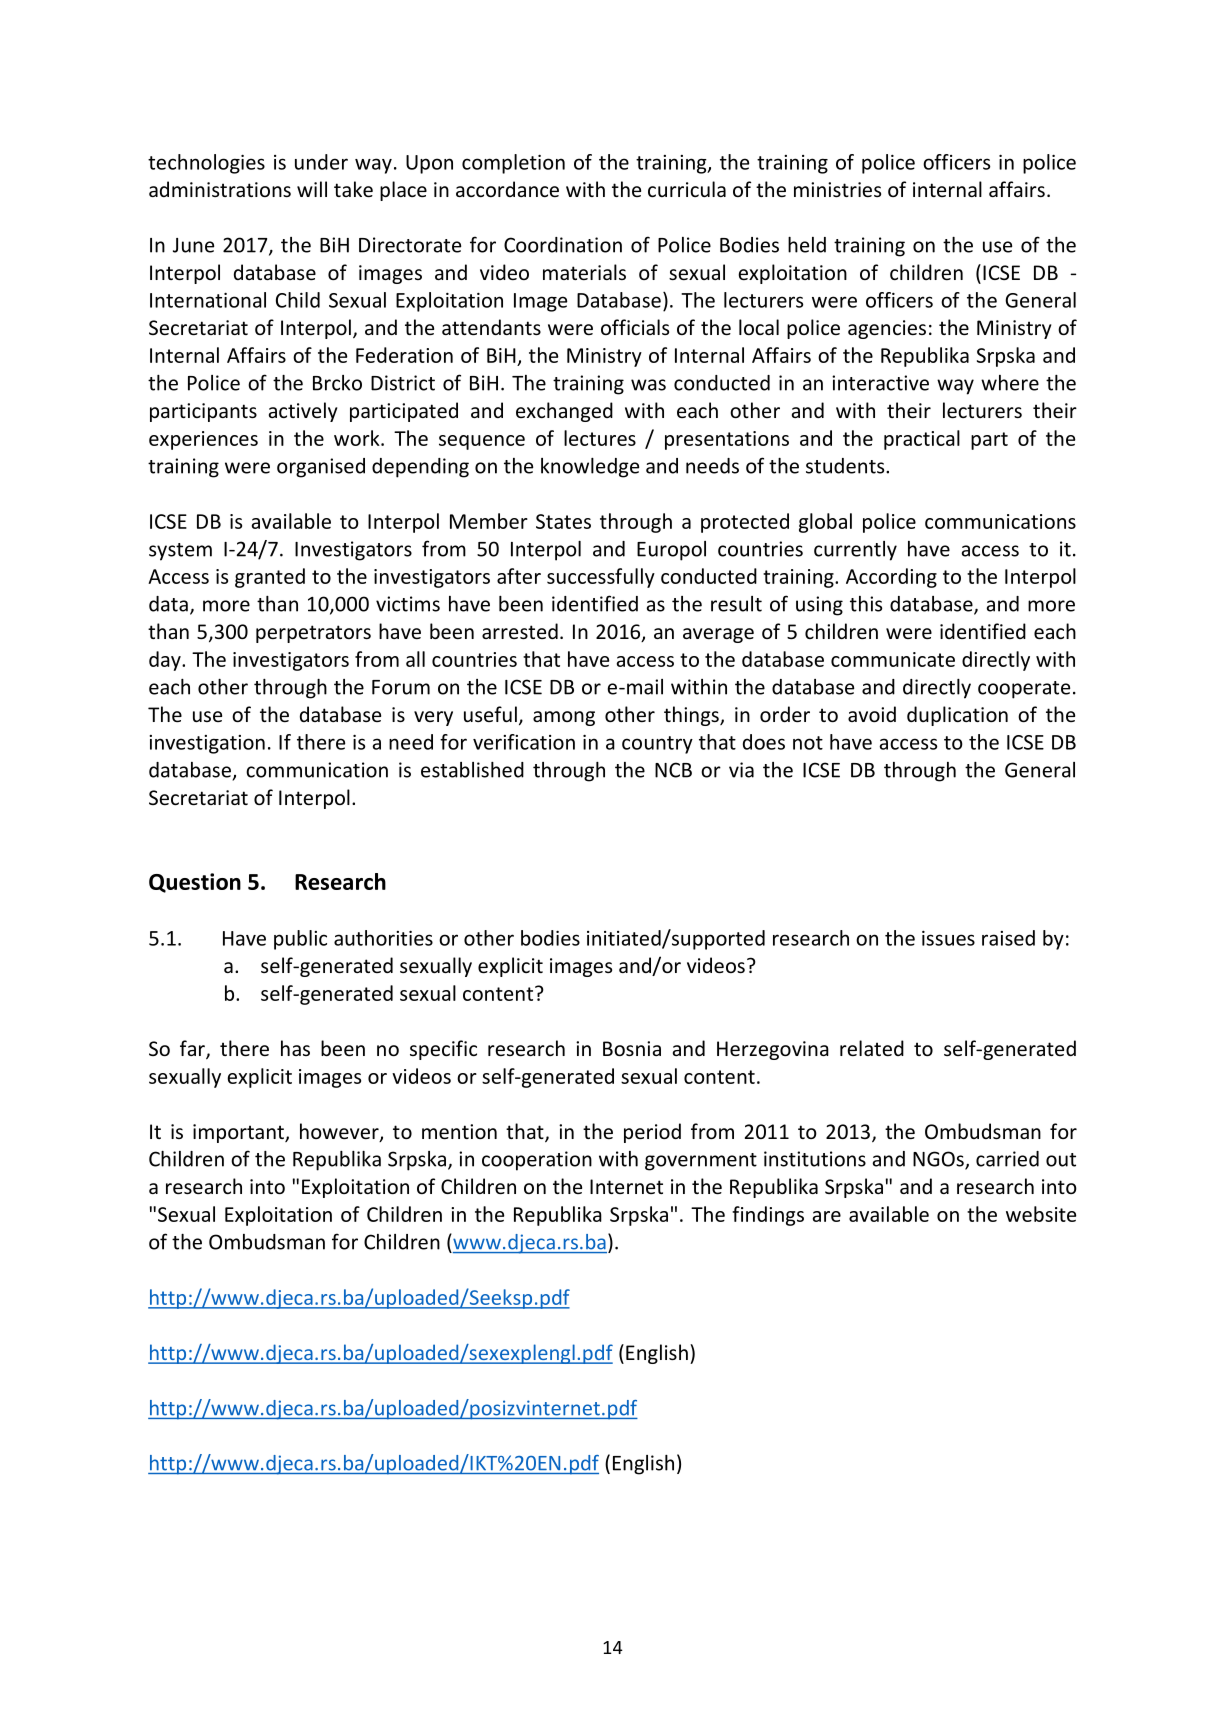 The width and height of the screenshot is (1225, 1732). Describe the element at coordinates (270, 578) in the screenshot. I see `granted` at that location.
